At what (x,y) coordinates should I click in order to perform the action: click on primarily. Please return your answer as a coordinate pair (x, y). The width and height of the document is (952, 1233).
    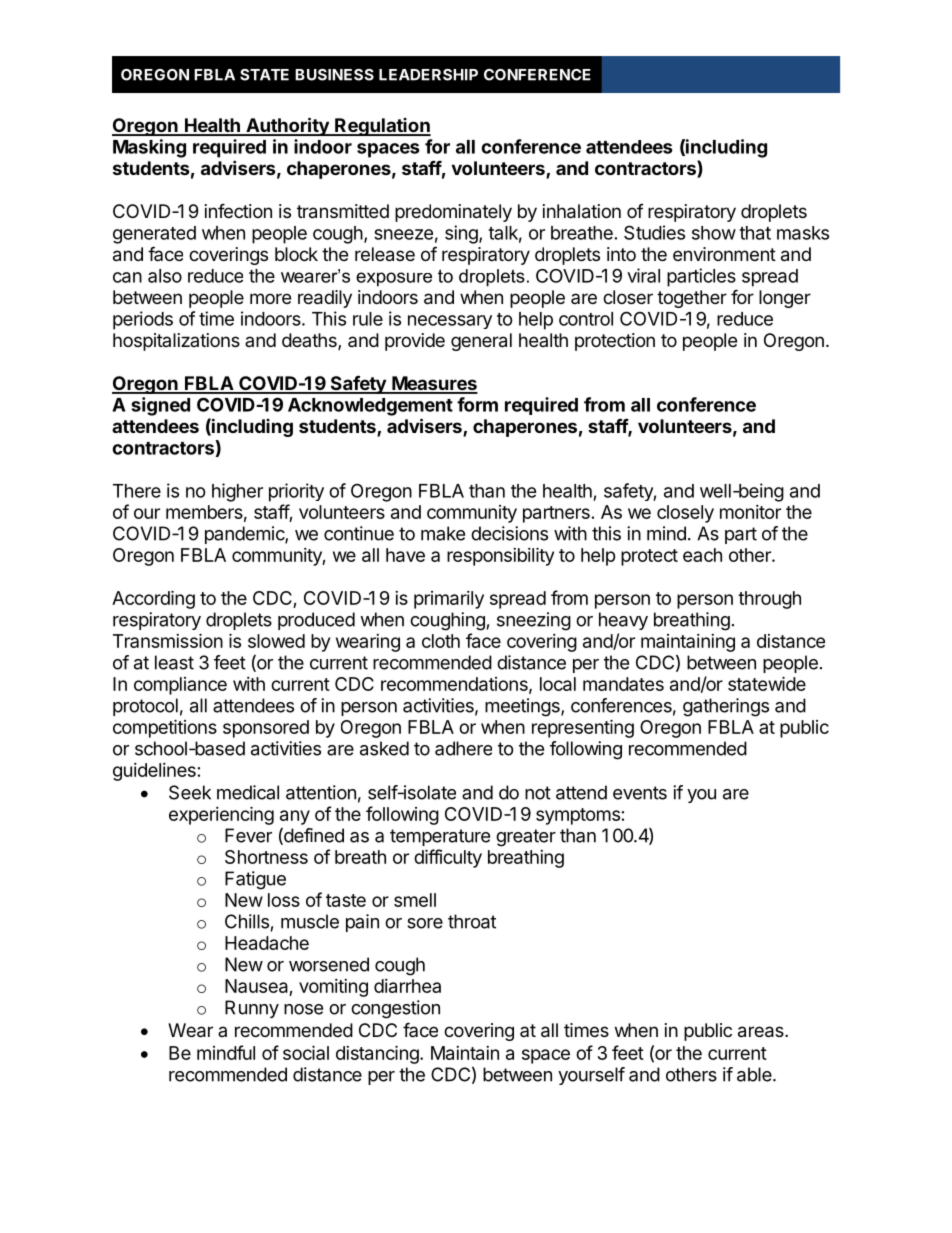
    Looking at the image, I should click on (449, 600).
